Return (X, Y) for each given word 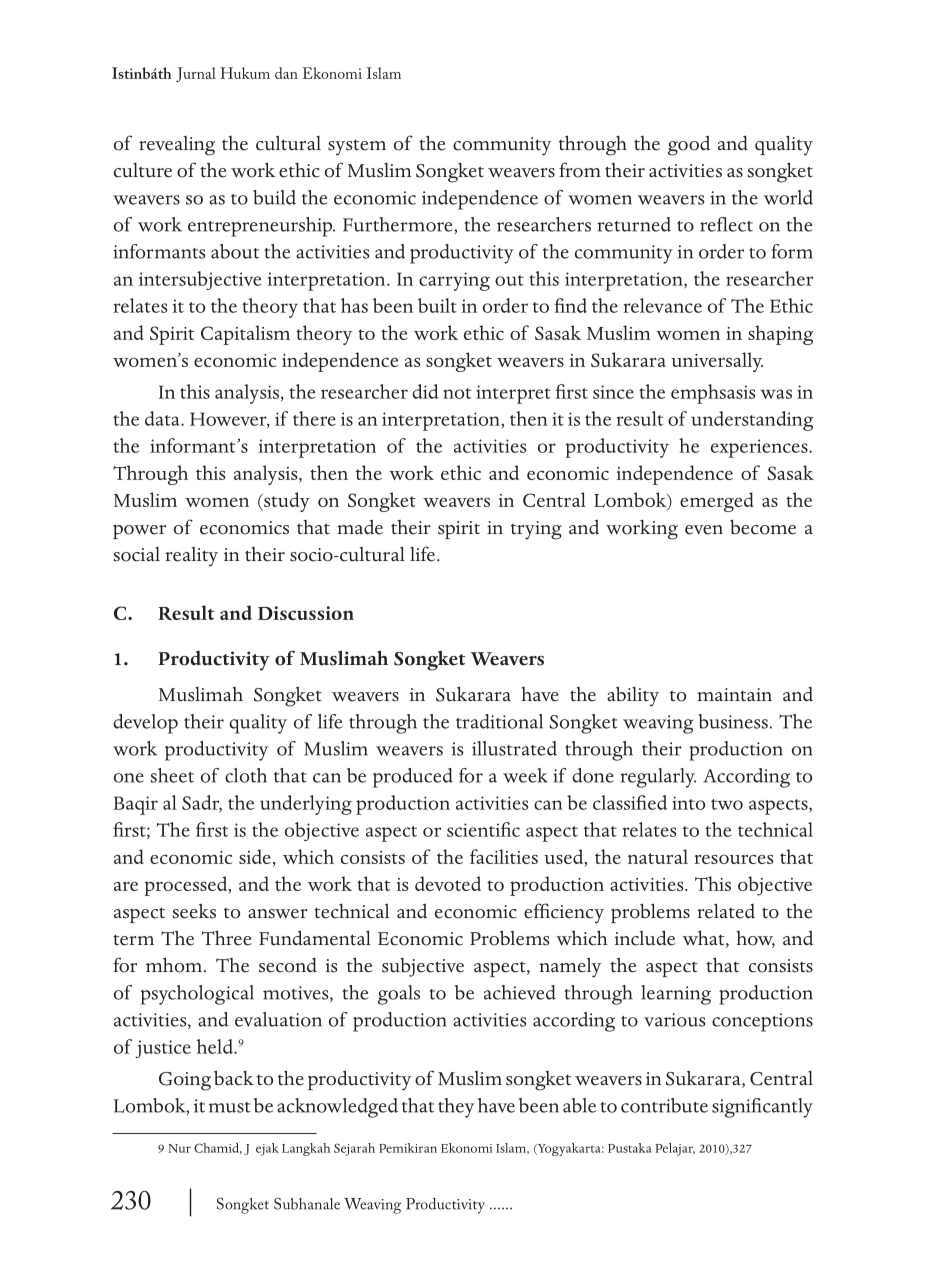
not (457, 393)
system (357, 148)
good (689, 146)
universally (717, 362)
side (255, 856)
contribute (664, 1105)
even (704, 530)
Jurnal (196, 74)
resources (734, 859)
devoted (448, 883)
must (230, 1107)
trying (536, 530)
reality (191, 557)
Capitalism (245, 335)
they (456, 1108)
